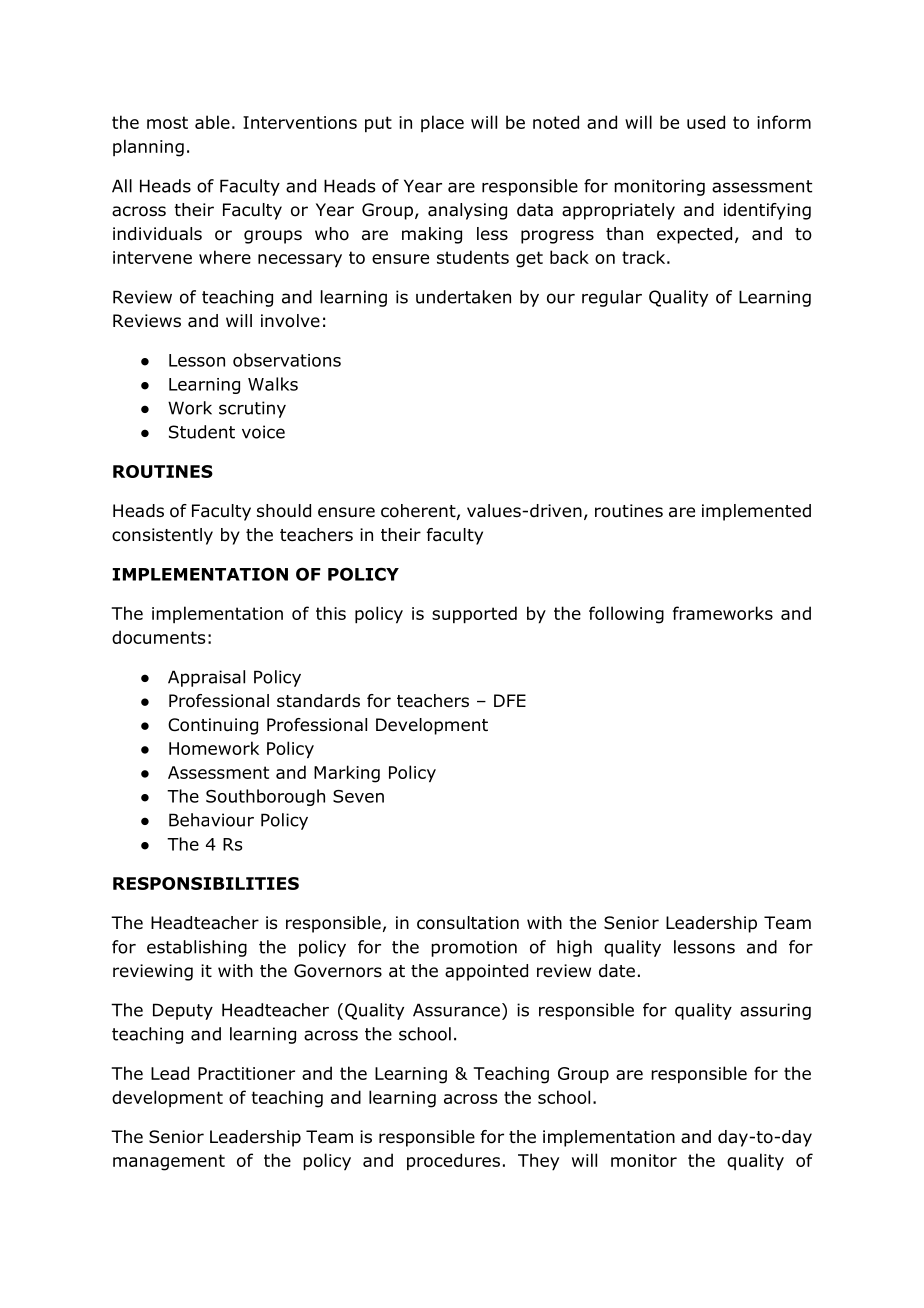 Image resolution: width=924 pixels, height=1308 pixels. I want to click on RESPONSIBILITIES, so click(206, 883).
